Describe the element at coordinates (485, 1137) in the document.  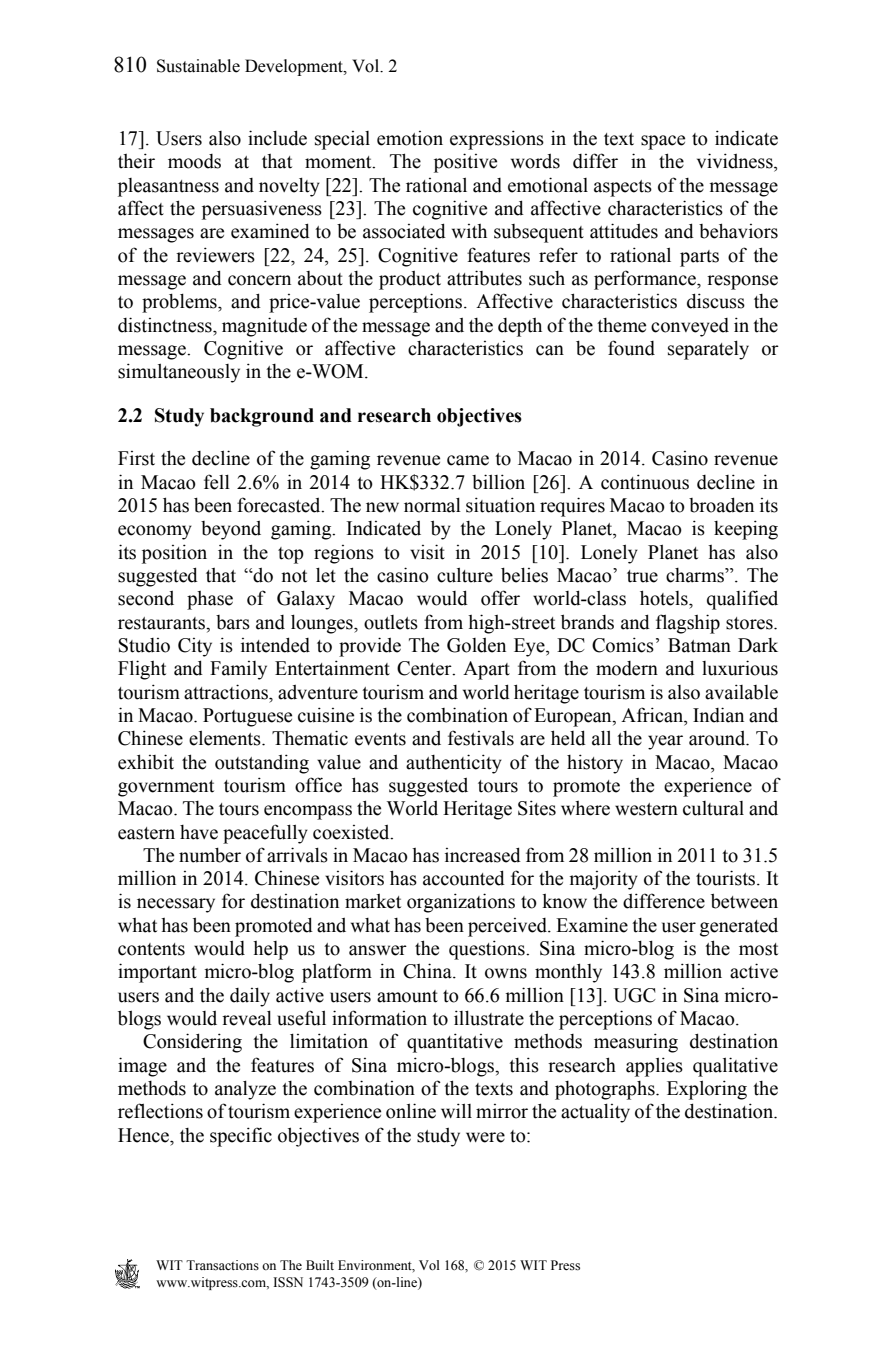
I see `were` at that location.
